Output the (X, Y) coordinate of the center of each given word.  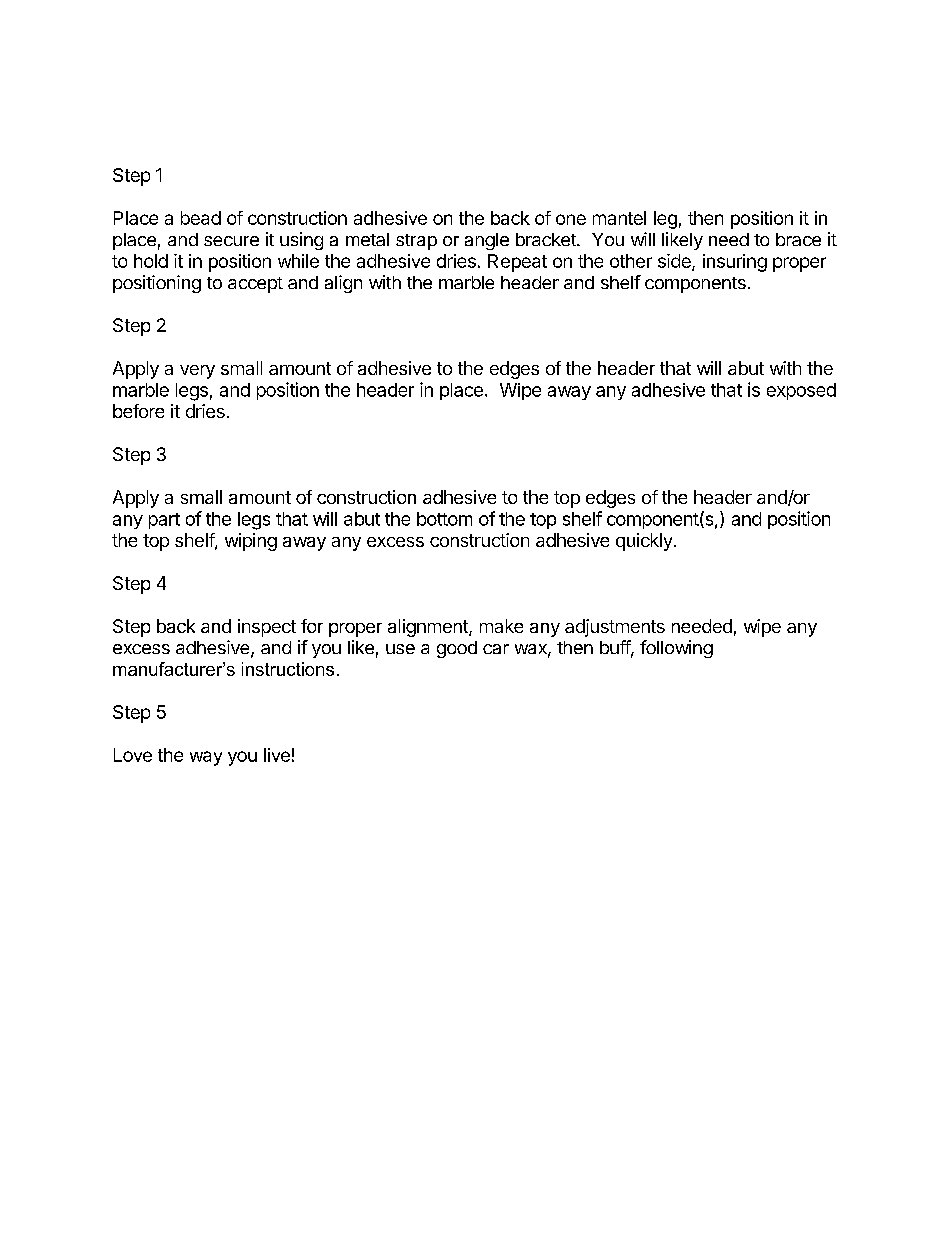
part (164, 521)
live (277, 755)
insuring (735, 263)
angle (487, 241)
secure (231, 241)
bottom (444, 519)
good (457, 649)
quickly (644, 542)
